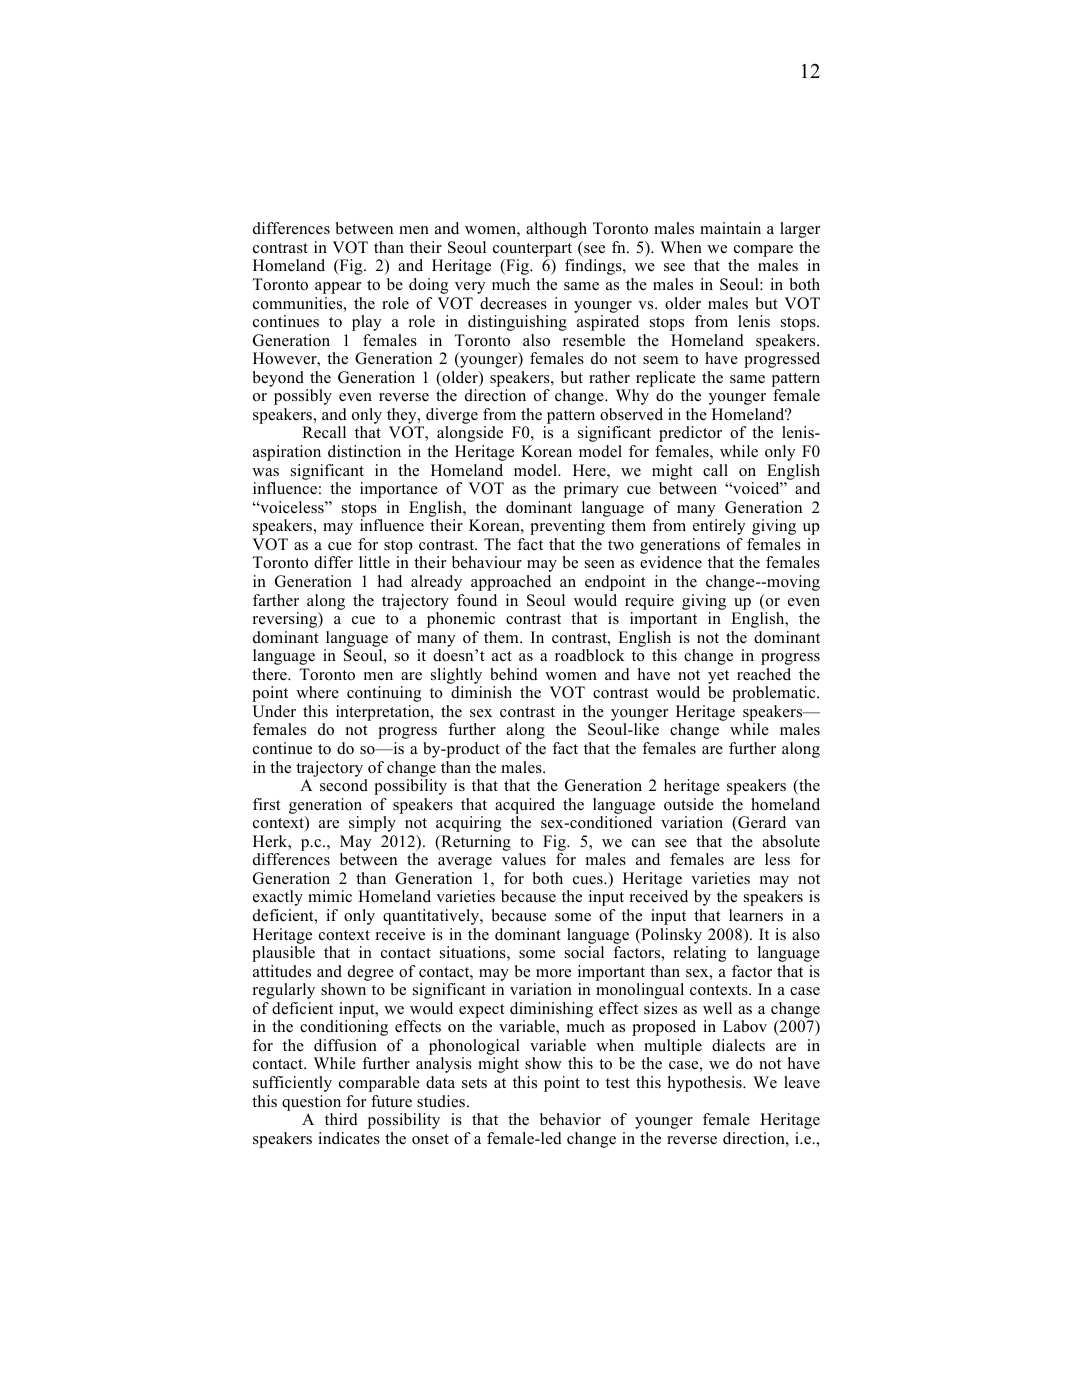 This document has width=1073, height=1388. Describe the element at coordinates (764, 674) in the document. I see `reached` at that location.
